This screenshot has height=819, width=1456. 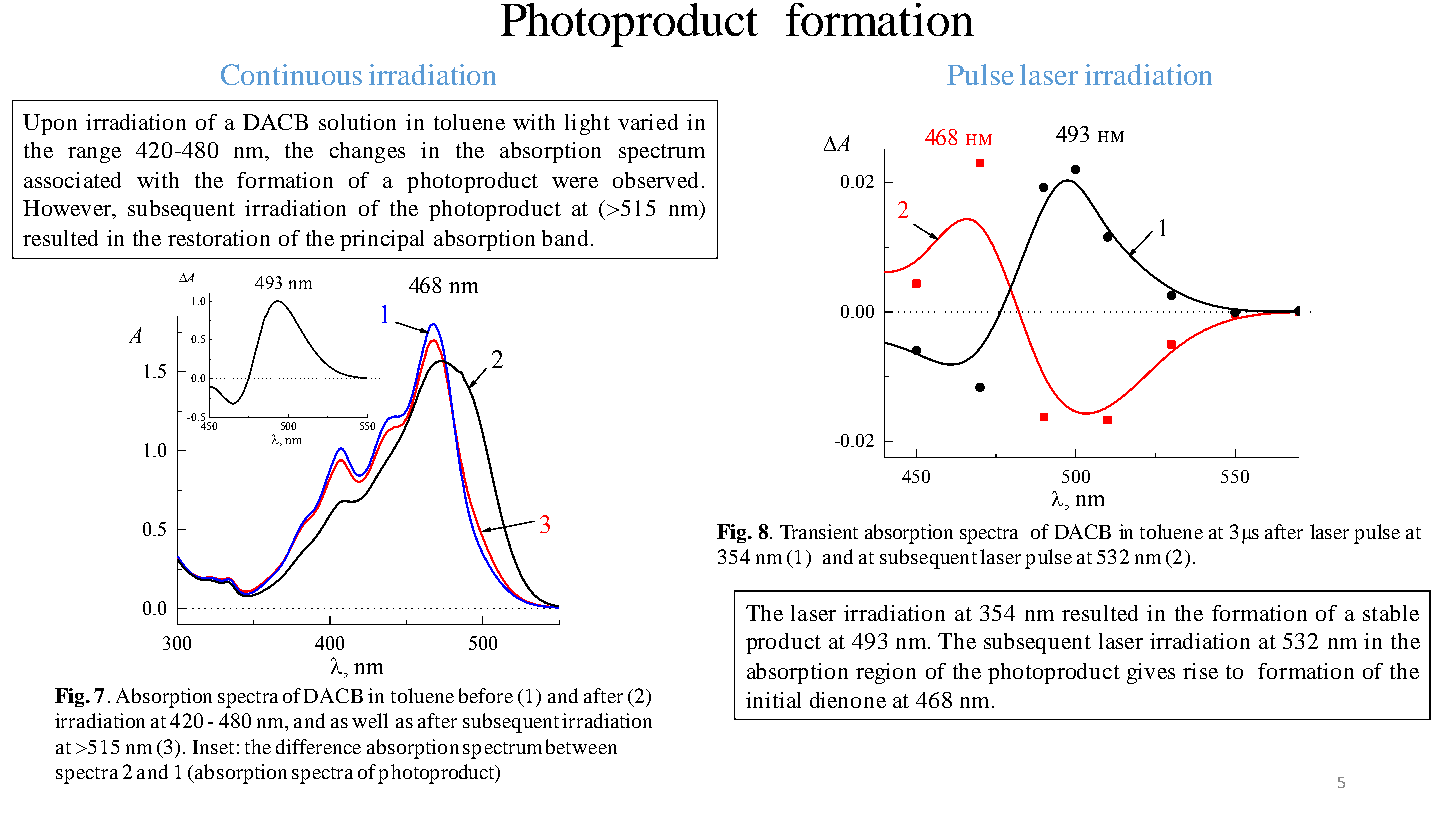 I want to click on varied, so click(x=648, y=122).
